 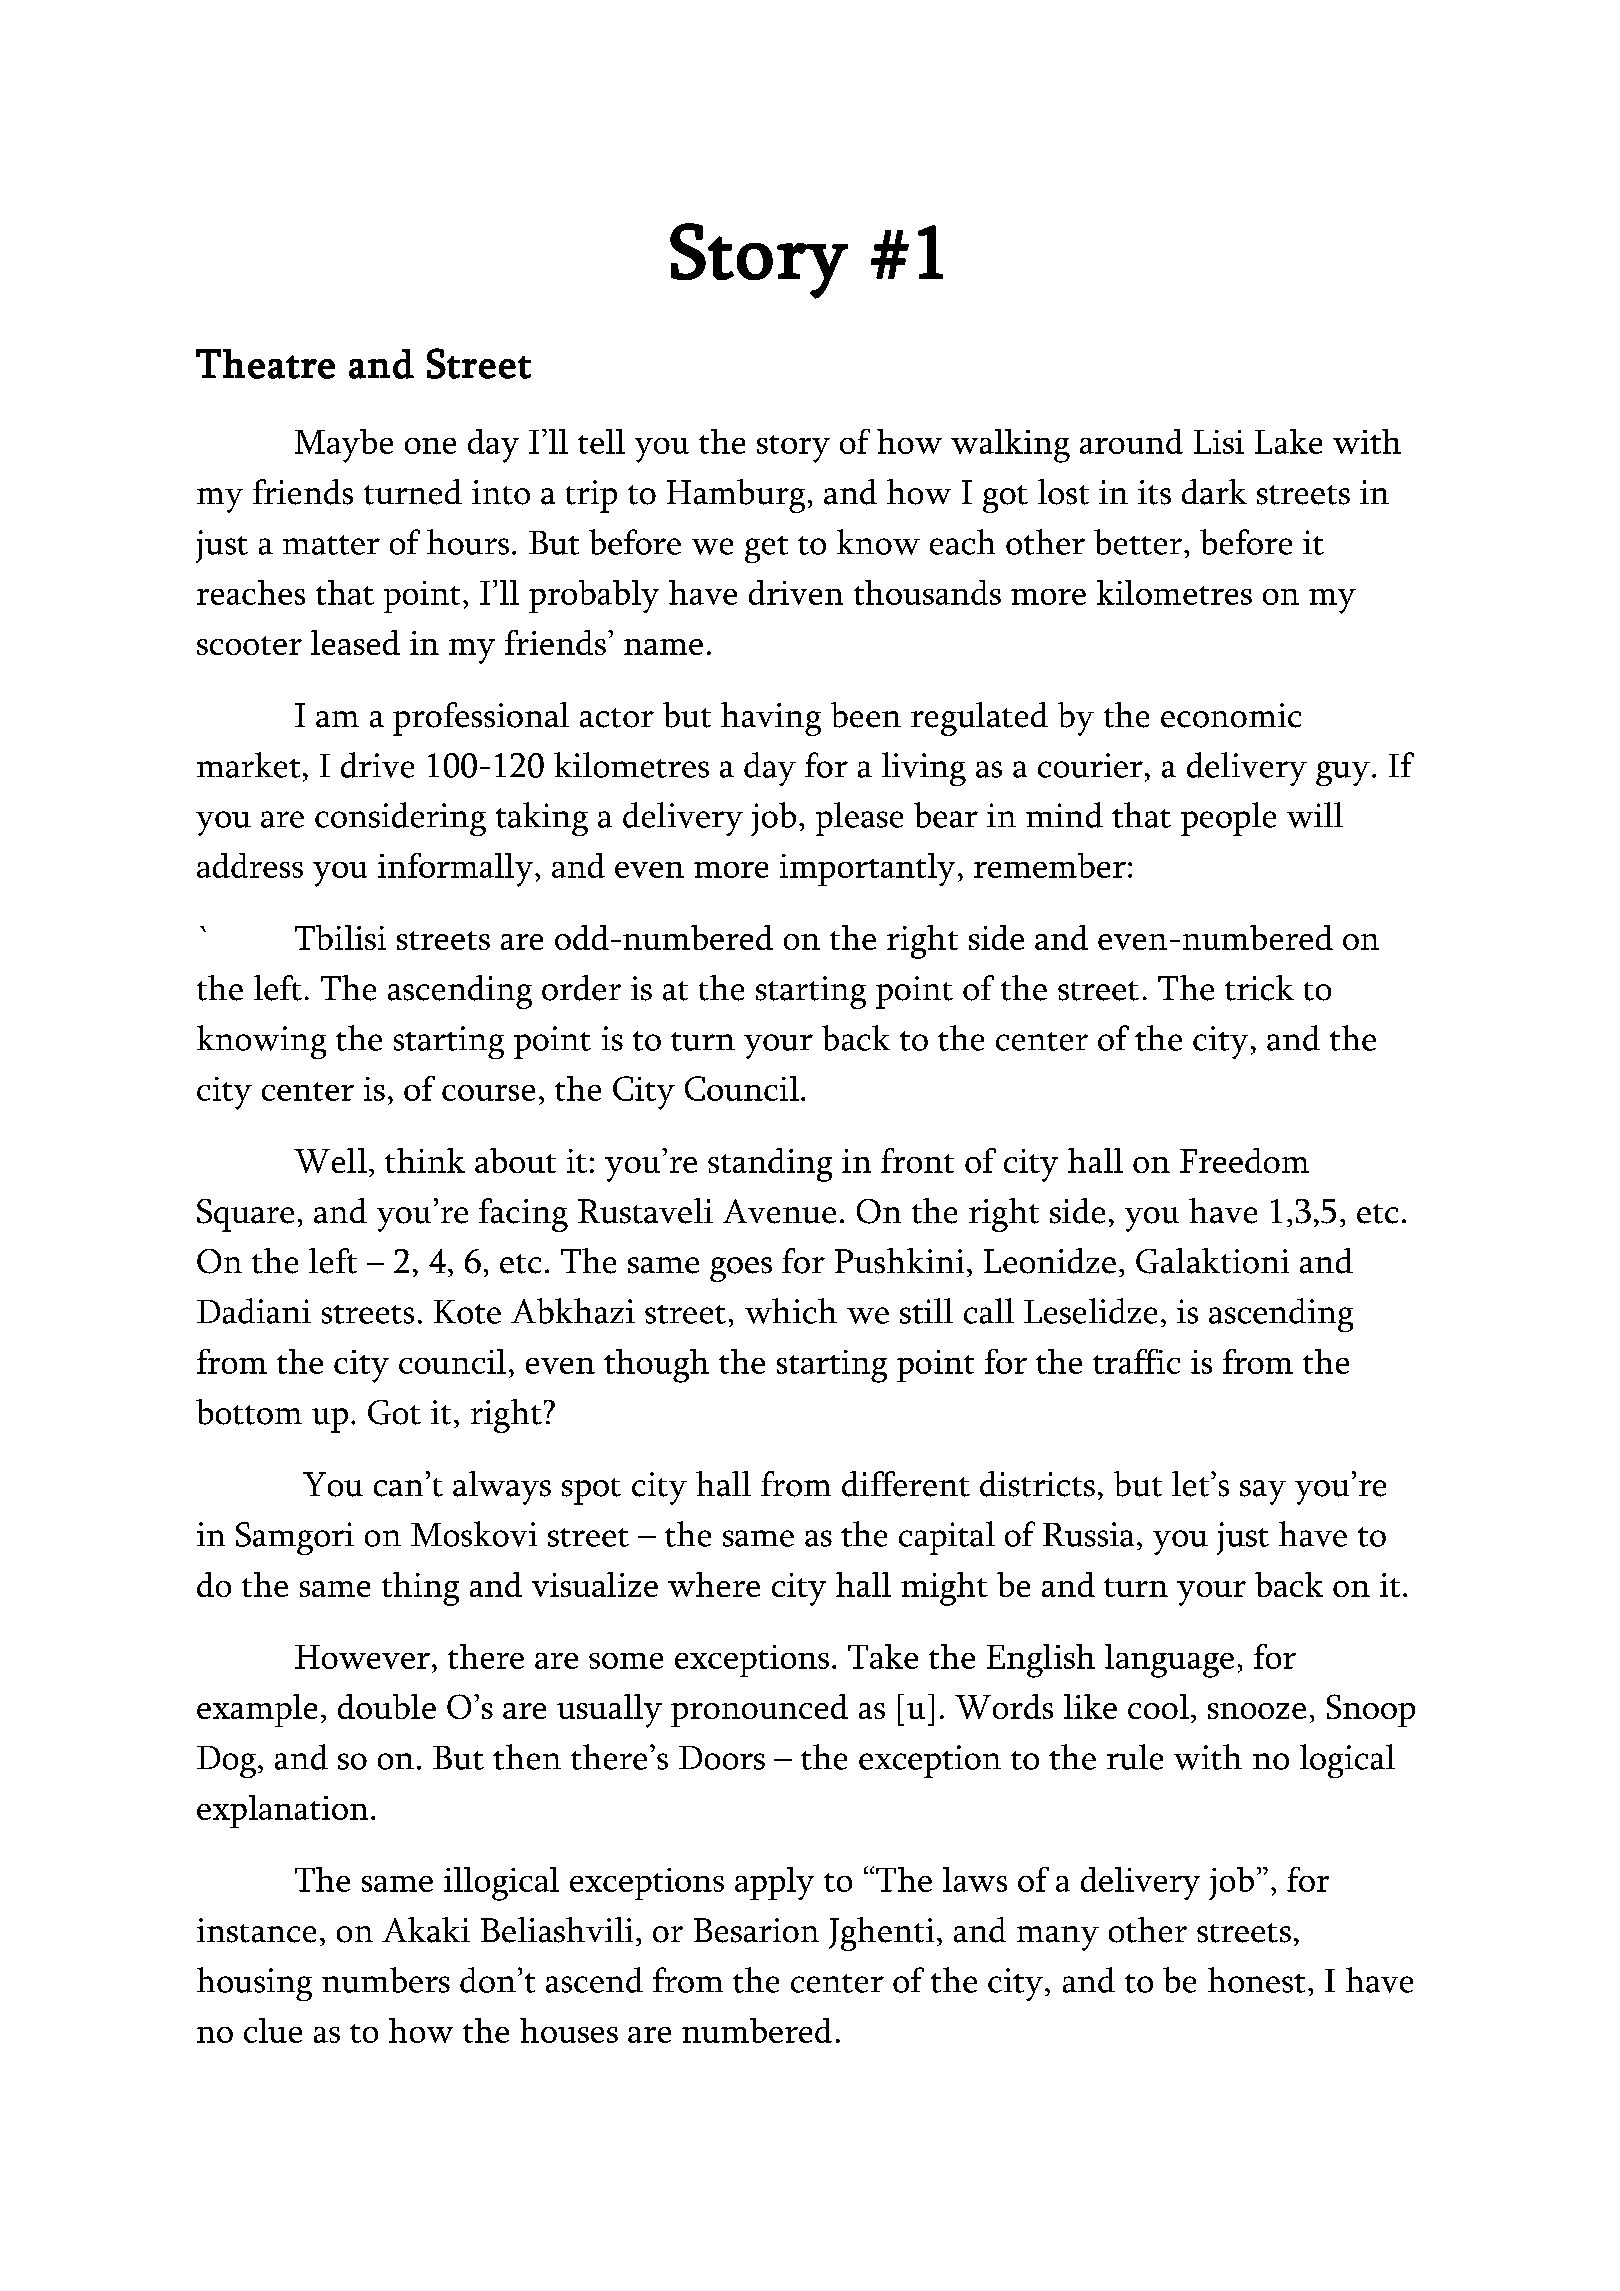 I want to click on Avenue, so click(x=779, y=1211).
